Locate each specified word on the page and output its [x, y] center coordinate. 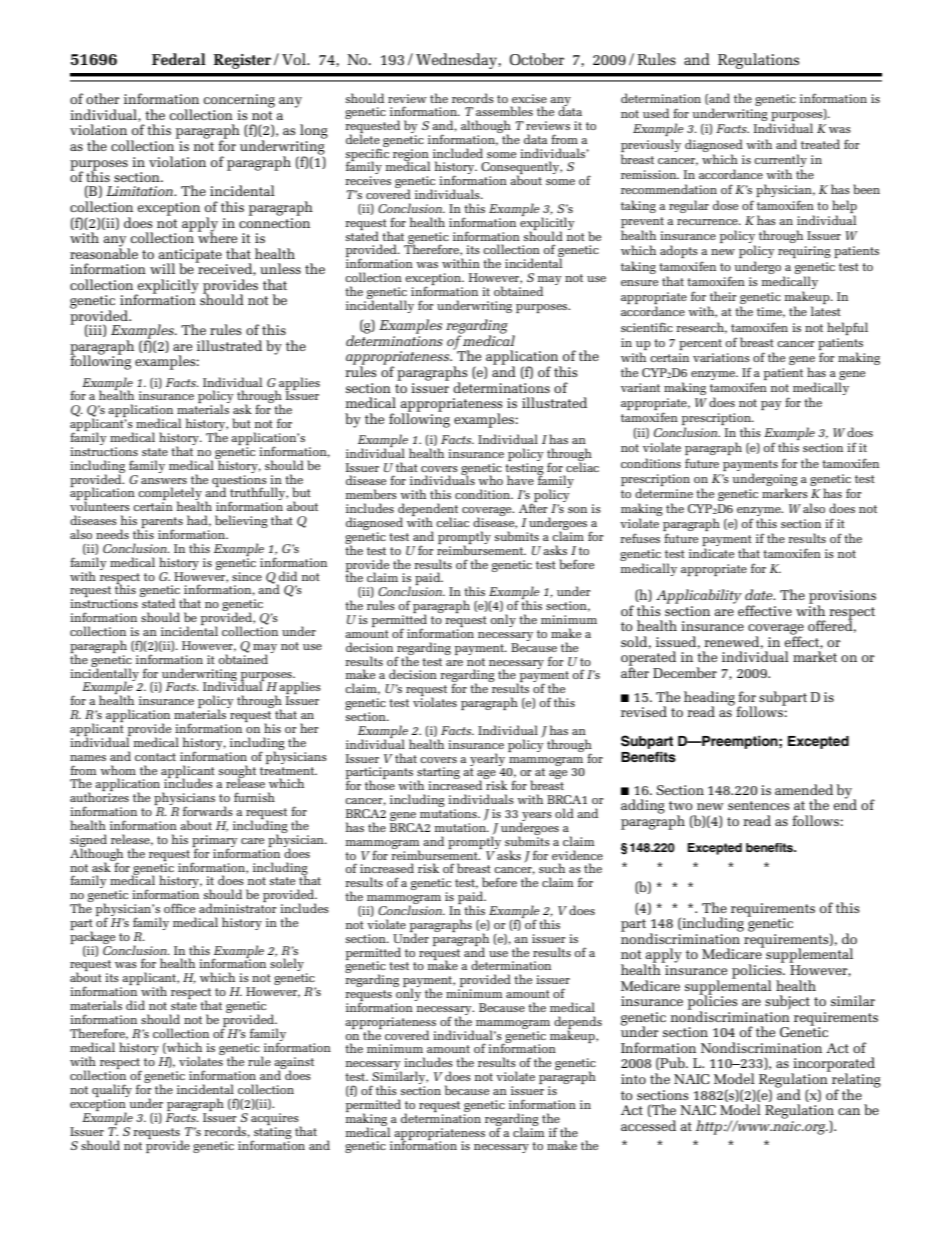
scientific [647, 327]
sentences [759, 805]
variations [721, 357]
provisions [842, 598]
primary [214, 842]
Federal [179, 59]
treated [820, 144]
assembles [504, 111]
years [536, 818]
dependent [428, 511]
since [247, 576]
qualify [112, 1092]
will [162, 268]
